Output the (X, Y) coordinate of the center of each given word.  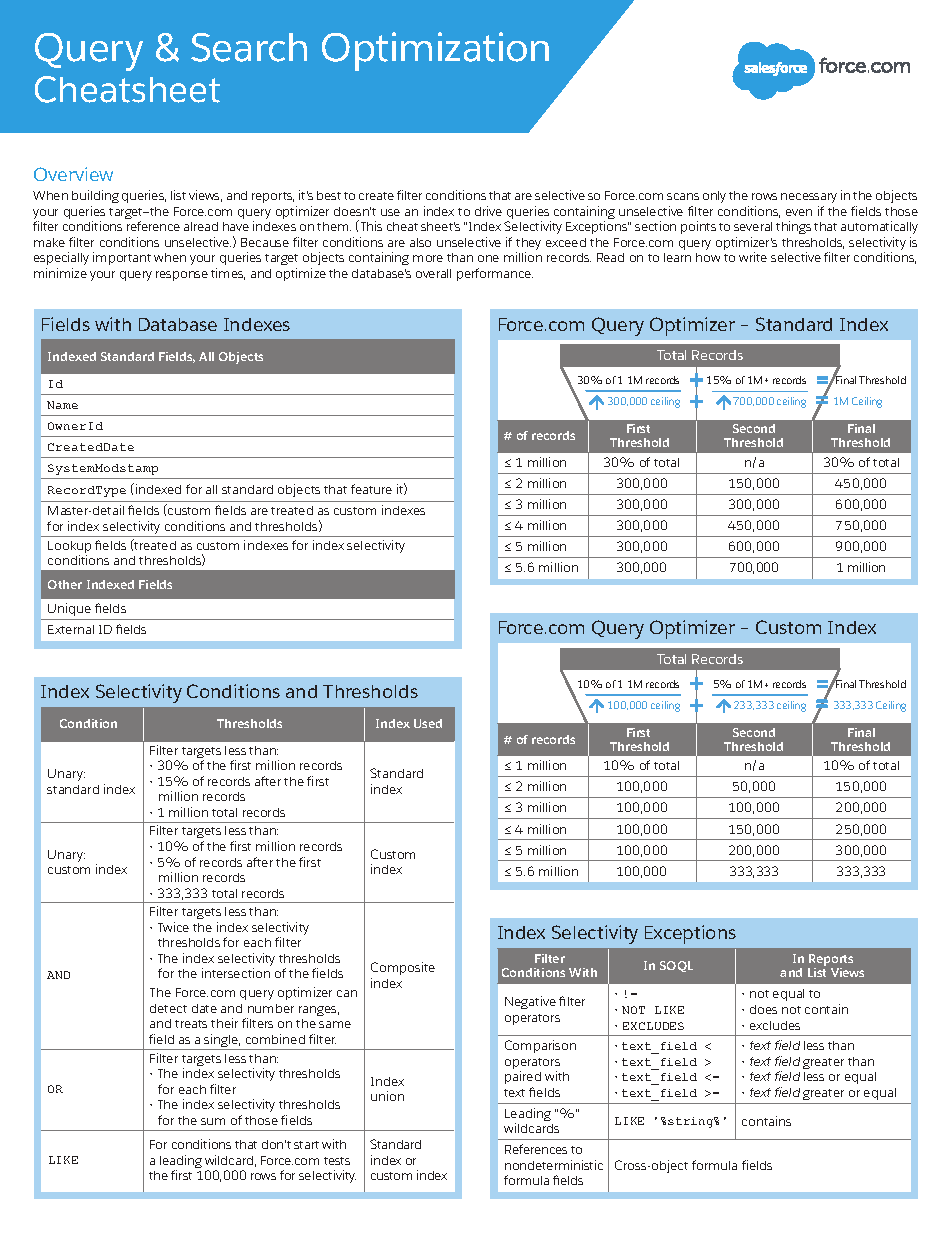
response (182, 276)
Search (249, 47)
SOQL (676, 966)
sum (213, 1121)
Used (428, 723)
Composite (403, 968)
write (753, 257)
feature (371, 489)
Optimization (435, 51)
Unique (70, 611)
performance (495, 274)
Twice (173, 927)
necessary (809, 198)
